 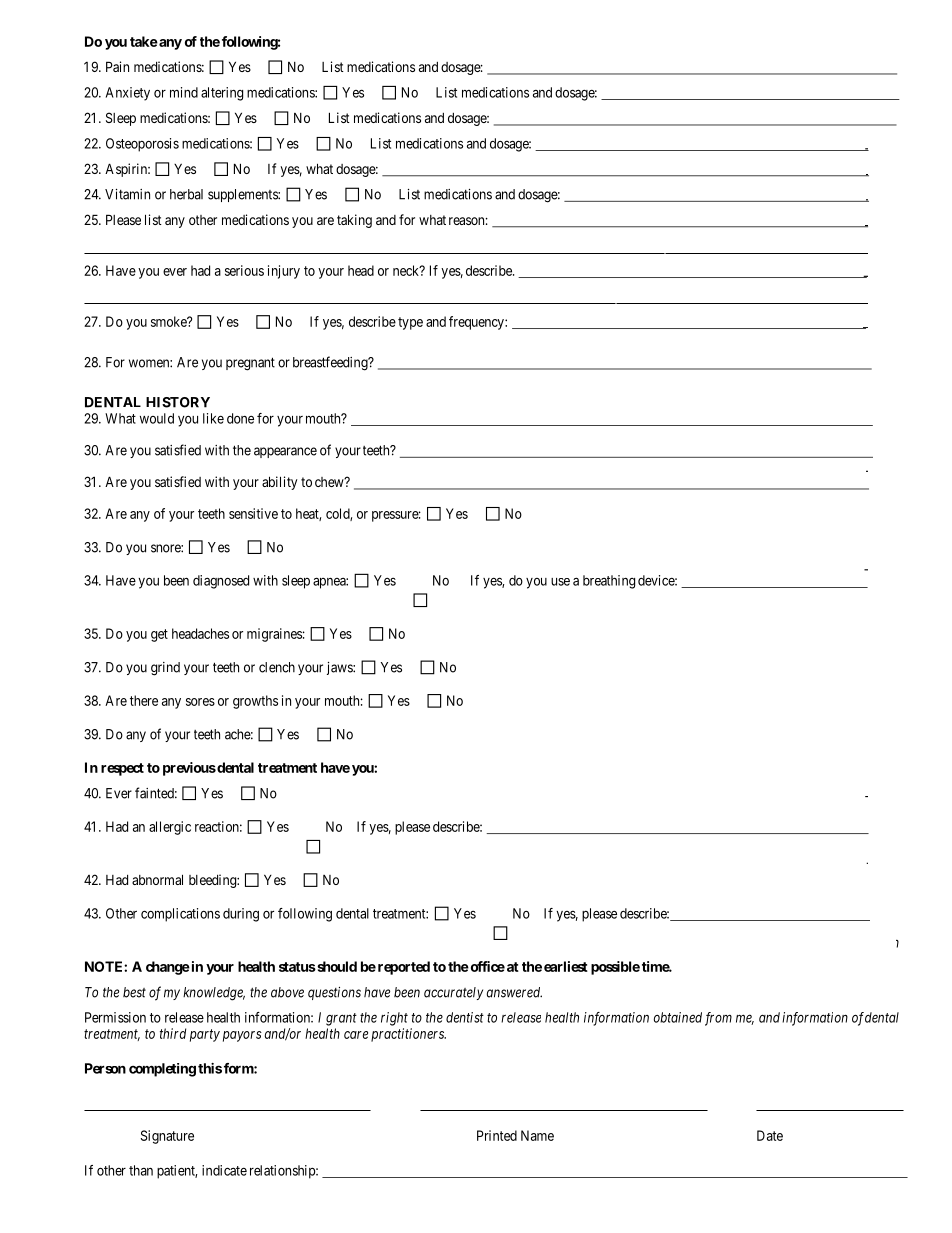 What do you see at coordinates (167, 1137) in the document?
I see `Signature` at bounding box center [167, 1137].
